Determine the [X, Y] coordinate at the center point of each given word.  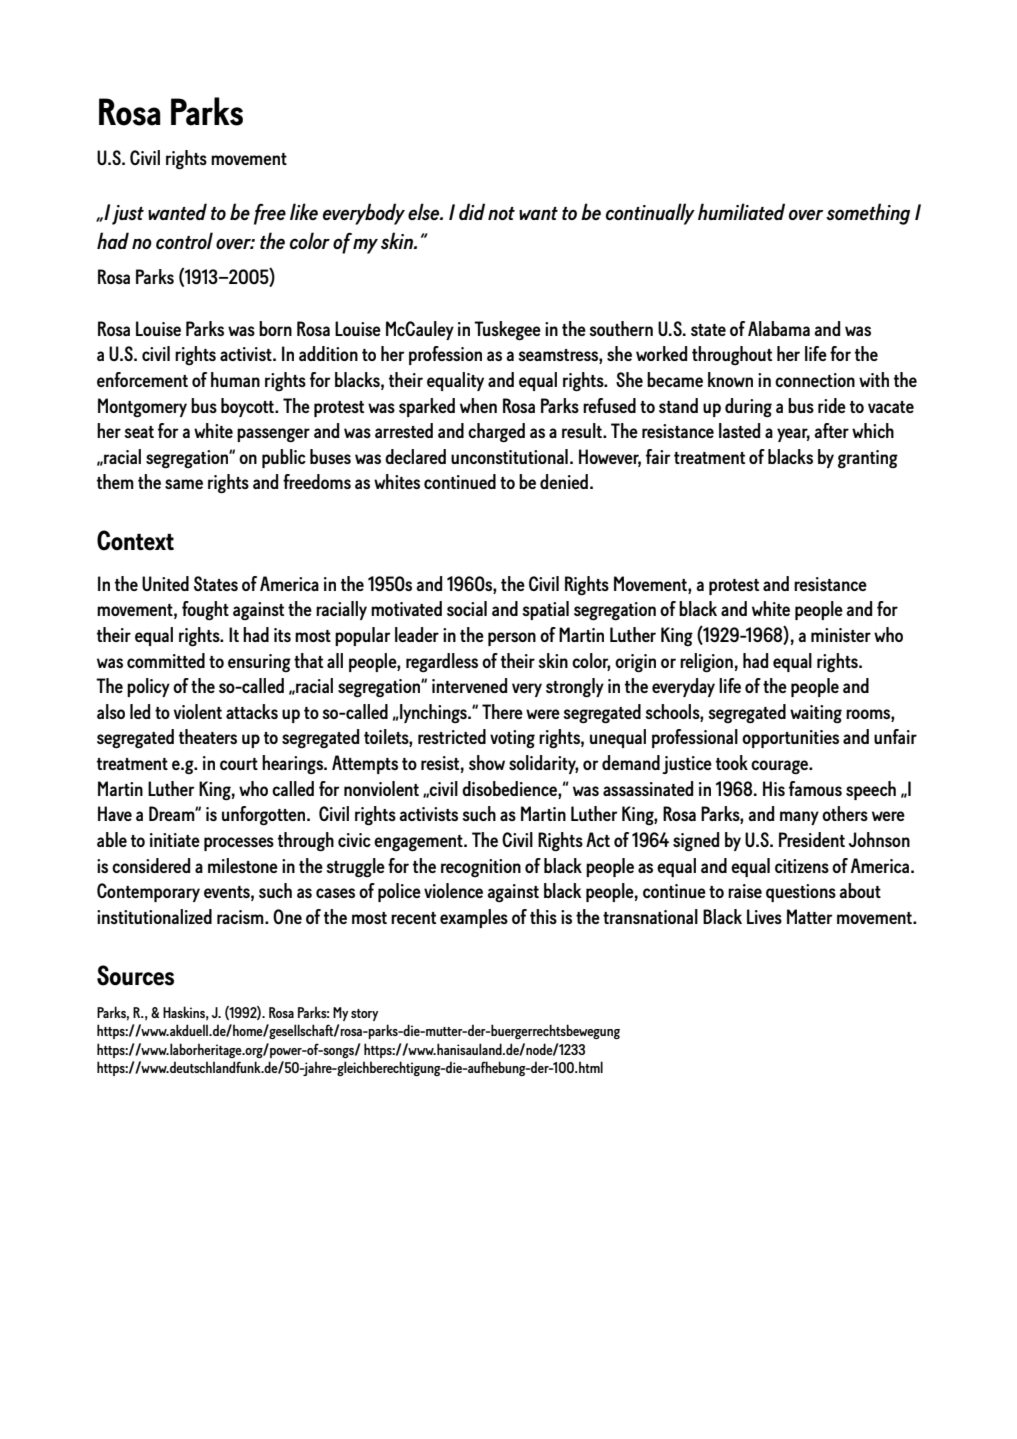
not [501, 213]
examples [474, 918]
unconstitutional [509, 456]
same [184, 484]
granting [868, 459]
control [184, 240]
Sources [135, 975]
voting [512, 739]
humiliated [741, 211]
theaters [208, 736]
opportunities [790, 739]
